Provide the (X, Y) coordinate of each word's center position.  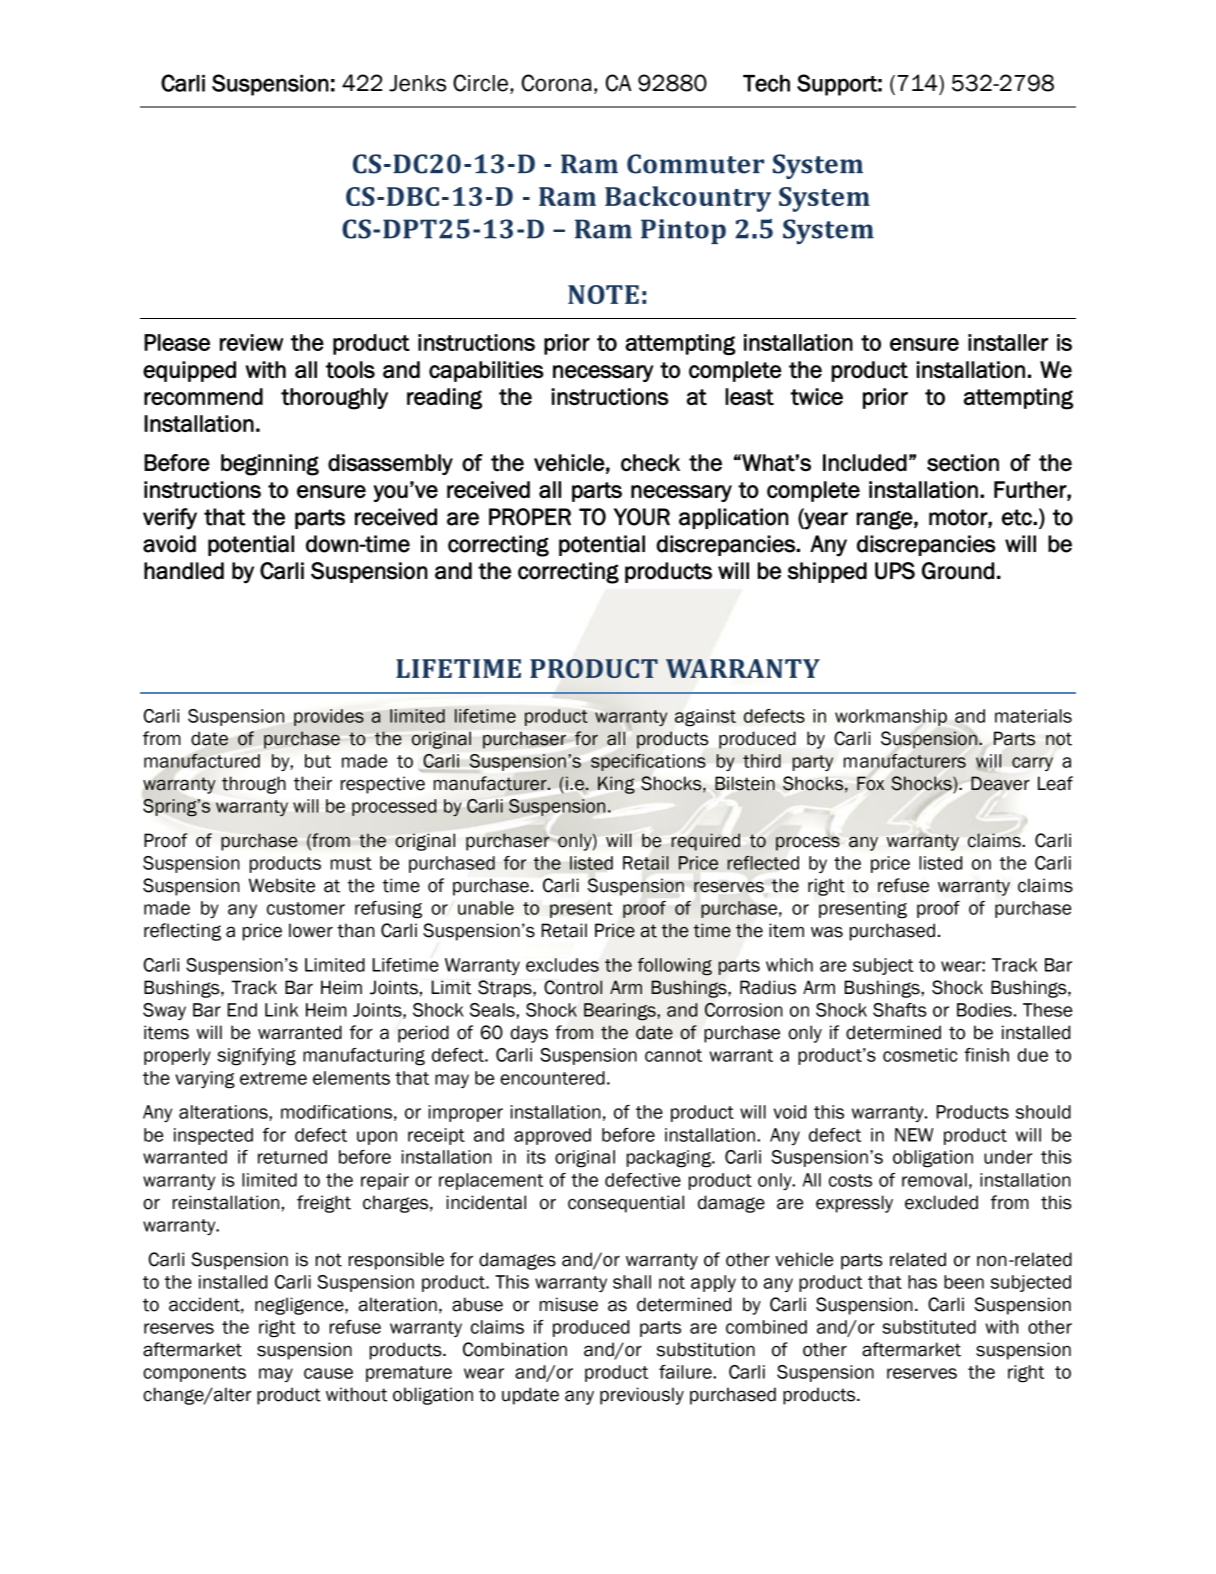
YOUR (642, 517)
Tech (766, 83)
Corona (557, 83)
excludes (562, 965)
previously (642, 1396)
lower (311, 930)
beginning (270, 465)
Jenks (417, 83)
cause (328, 1373)
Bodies (984, 1010)
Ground (958, 571)
